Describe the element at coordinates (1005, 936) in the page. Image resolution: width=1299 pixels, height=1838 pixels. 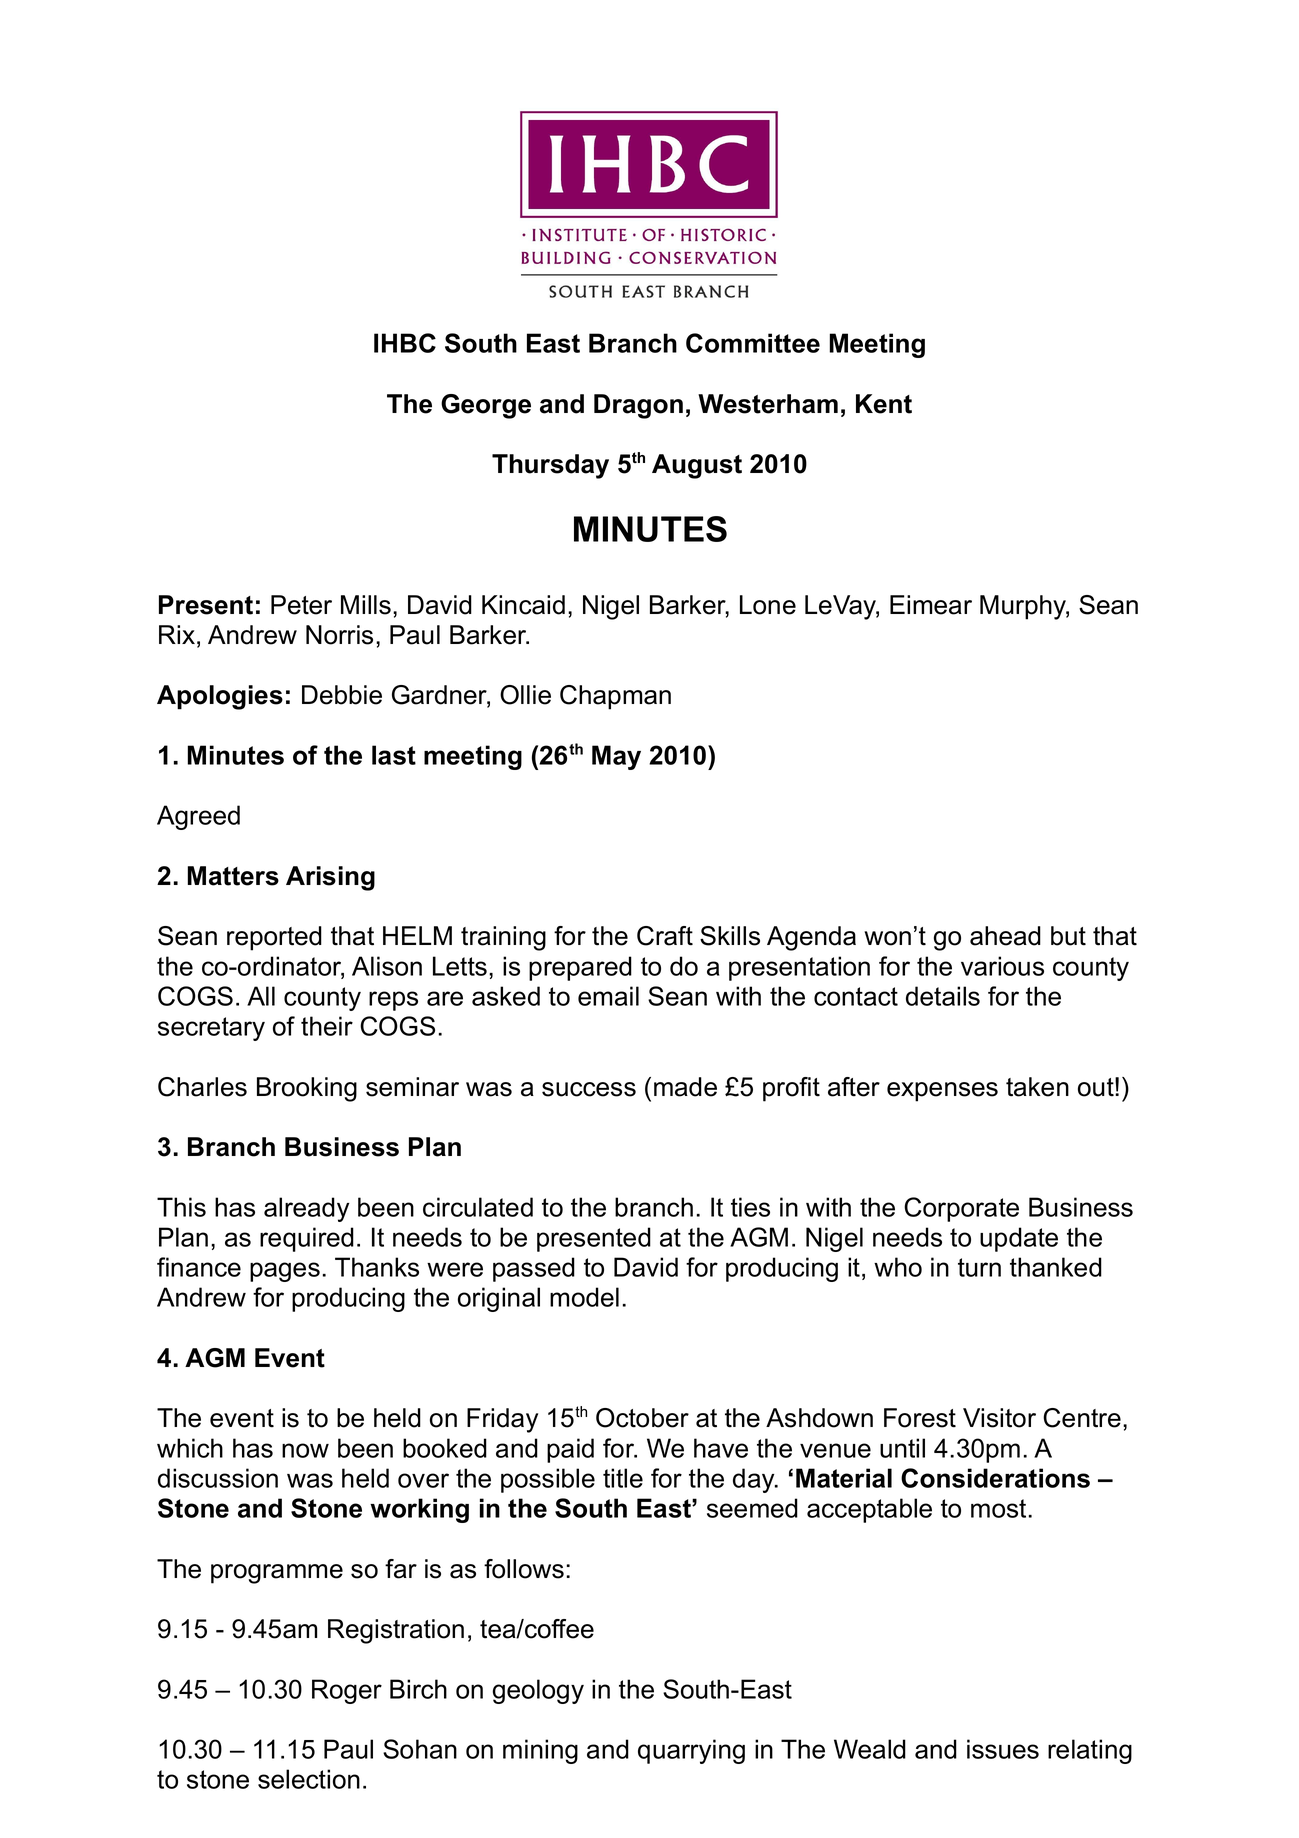
I see `ahead` at that location.
